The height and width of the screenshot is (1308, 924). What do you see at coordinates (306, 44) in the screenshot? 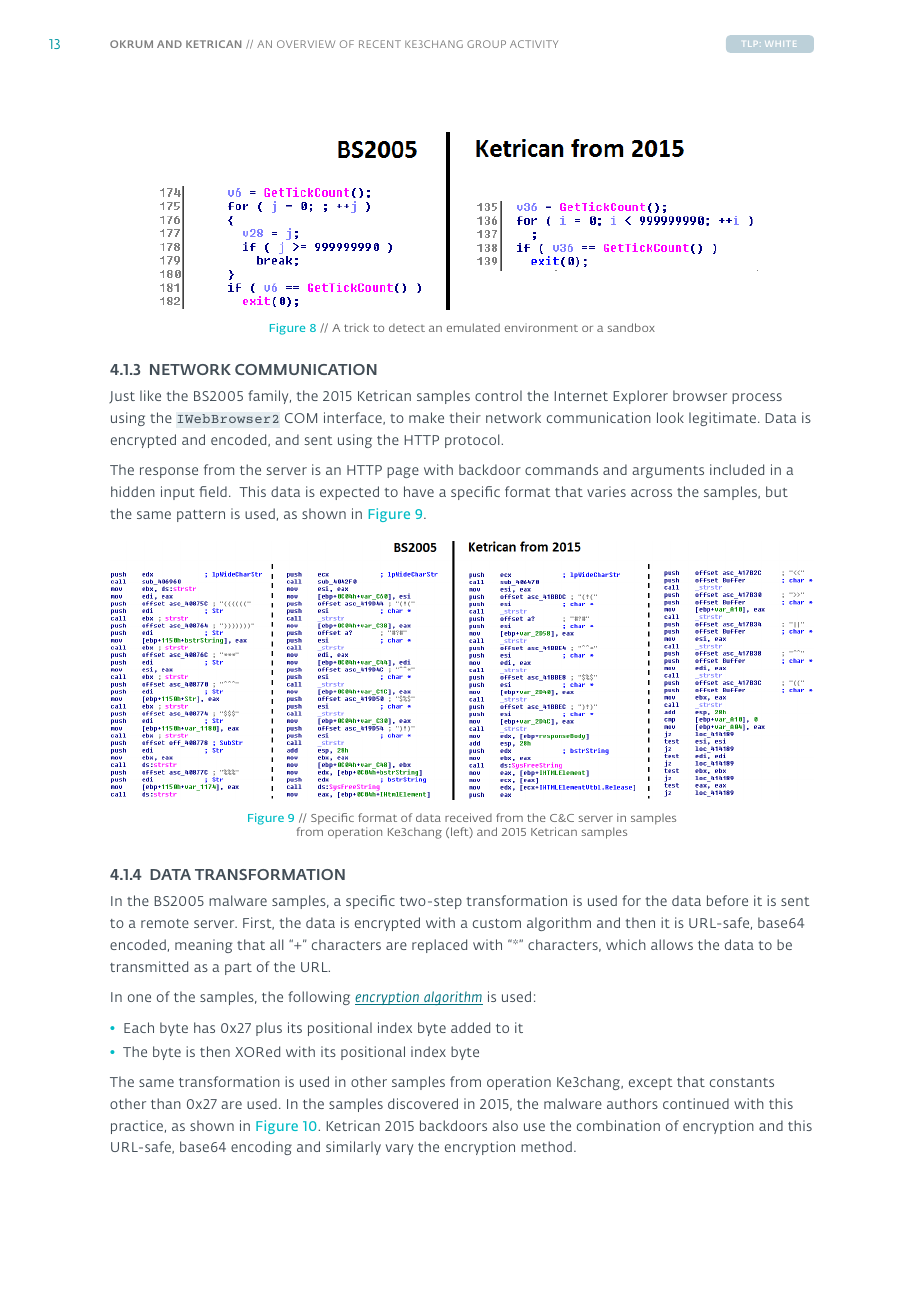
I see `OVERVIEW` at bounding box center [306, 44].
